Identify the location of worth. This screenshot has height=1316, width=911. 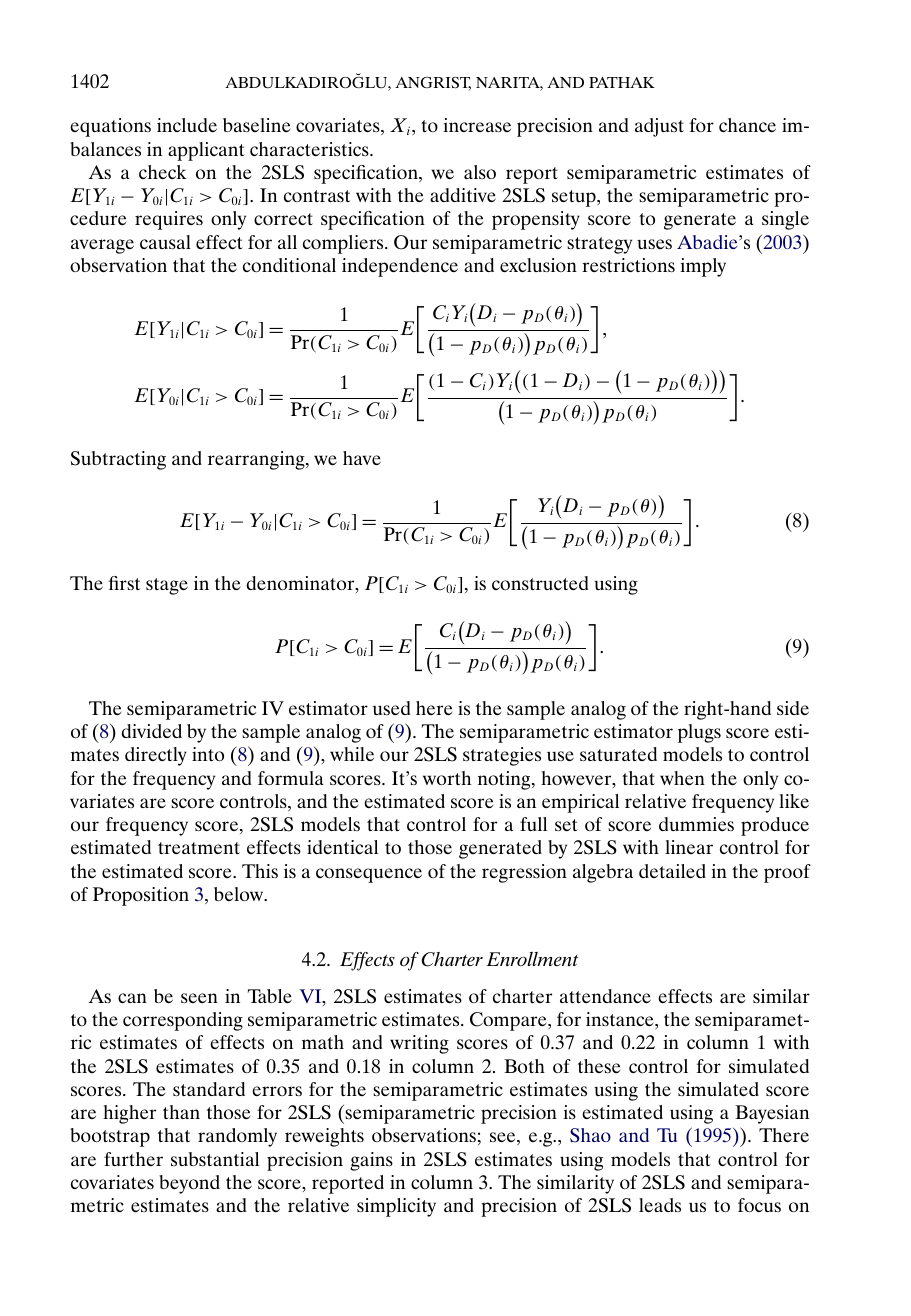
(447, 778).
